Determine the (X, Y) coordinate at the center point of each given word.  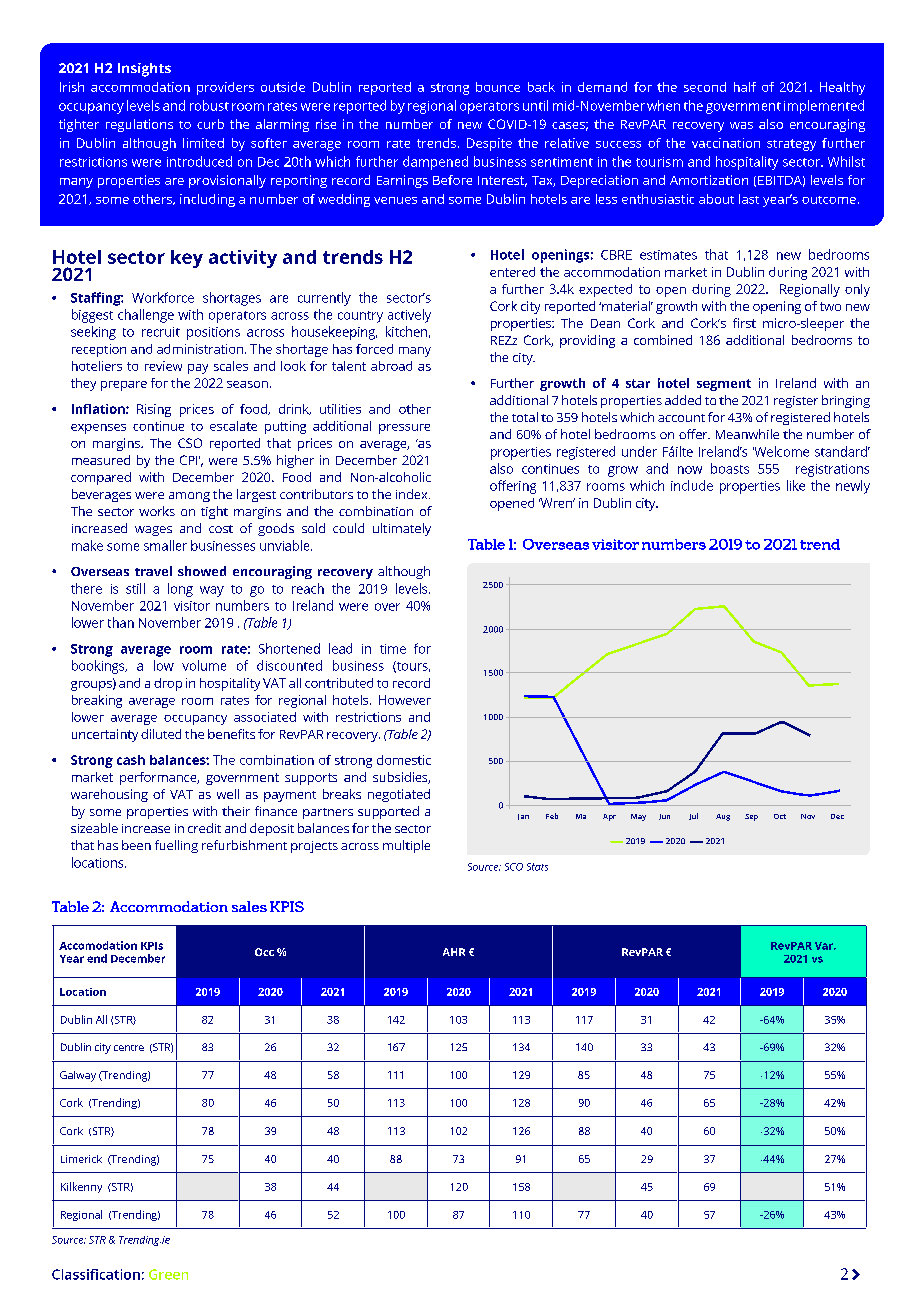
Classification (96, 1274)
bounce (498, 87)
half (745, 87)
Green (168, 1274)
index (413, 494)
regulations (139, 125)
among (189, 497)
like (796, 485)
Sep (751, 817)
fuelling (176, 846)
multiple (406, 846)
